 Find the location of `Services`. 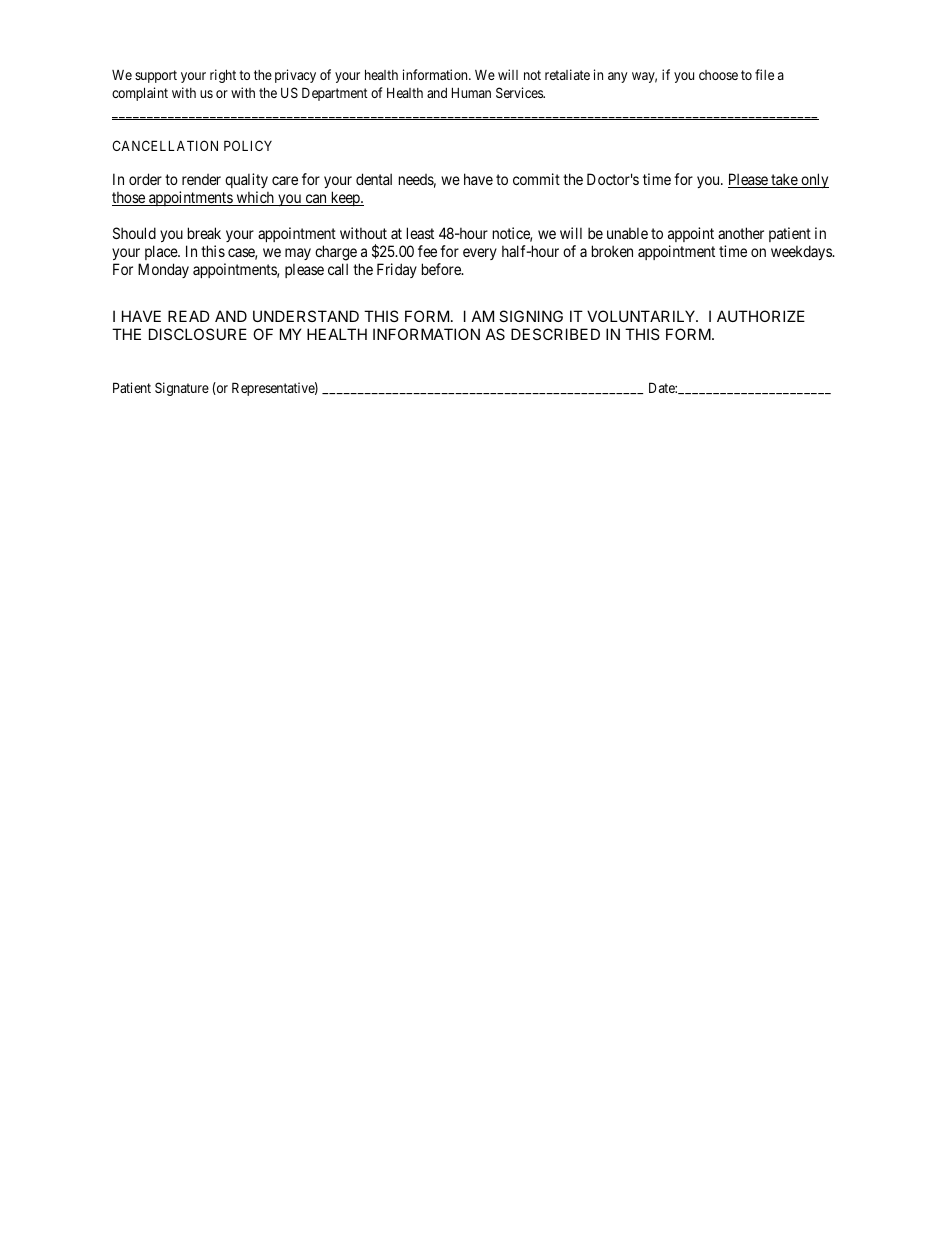

Services is located at coordinates (520, 92).
